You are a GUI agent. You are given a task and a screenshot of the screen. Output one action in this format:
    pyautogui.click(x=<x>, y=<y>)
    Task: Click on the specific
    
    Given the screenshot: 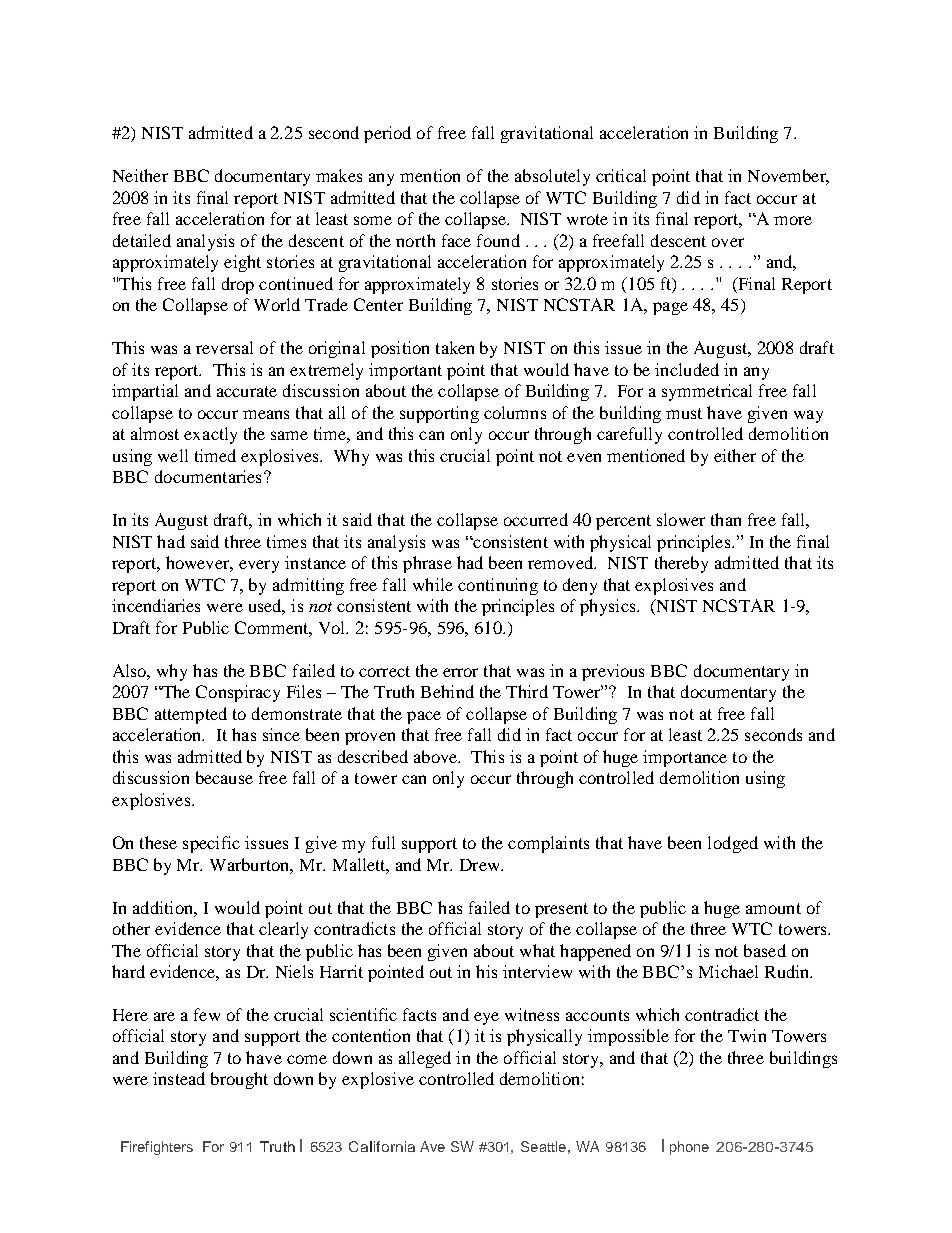 What is the action you would take?
    pyautogui.click(x=211, y=844)
